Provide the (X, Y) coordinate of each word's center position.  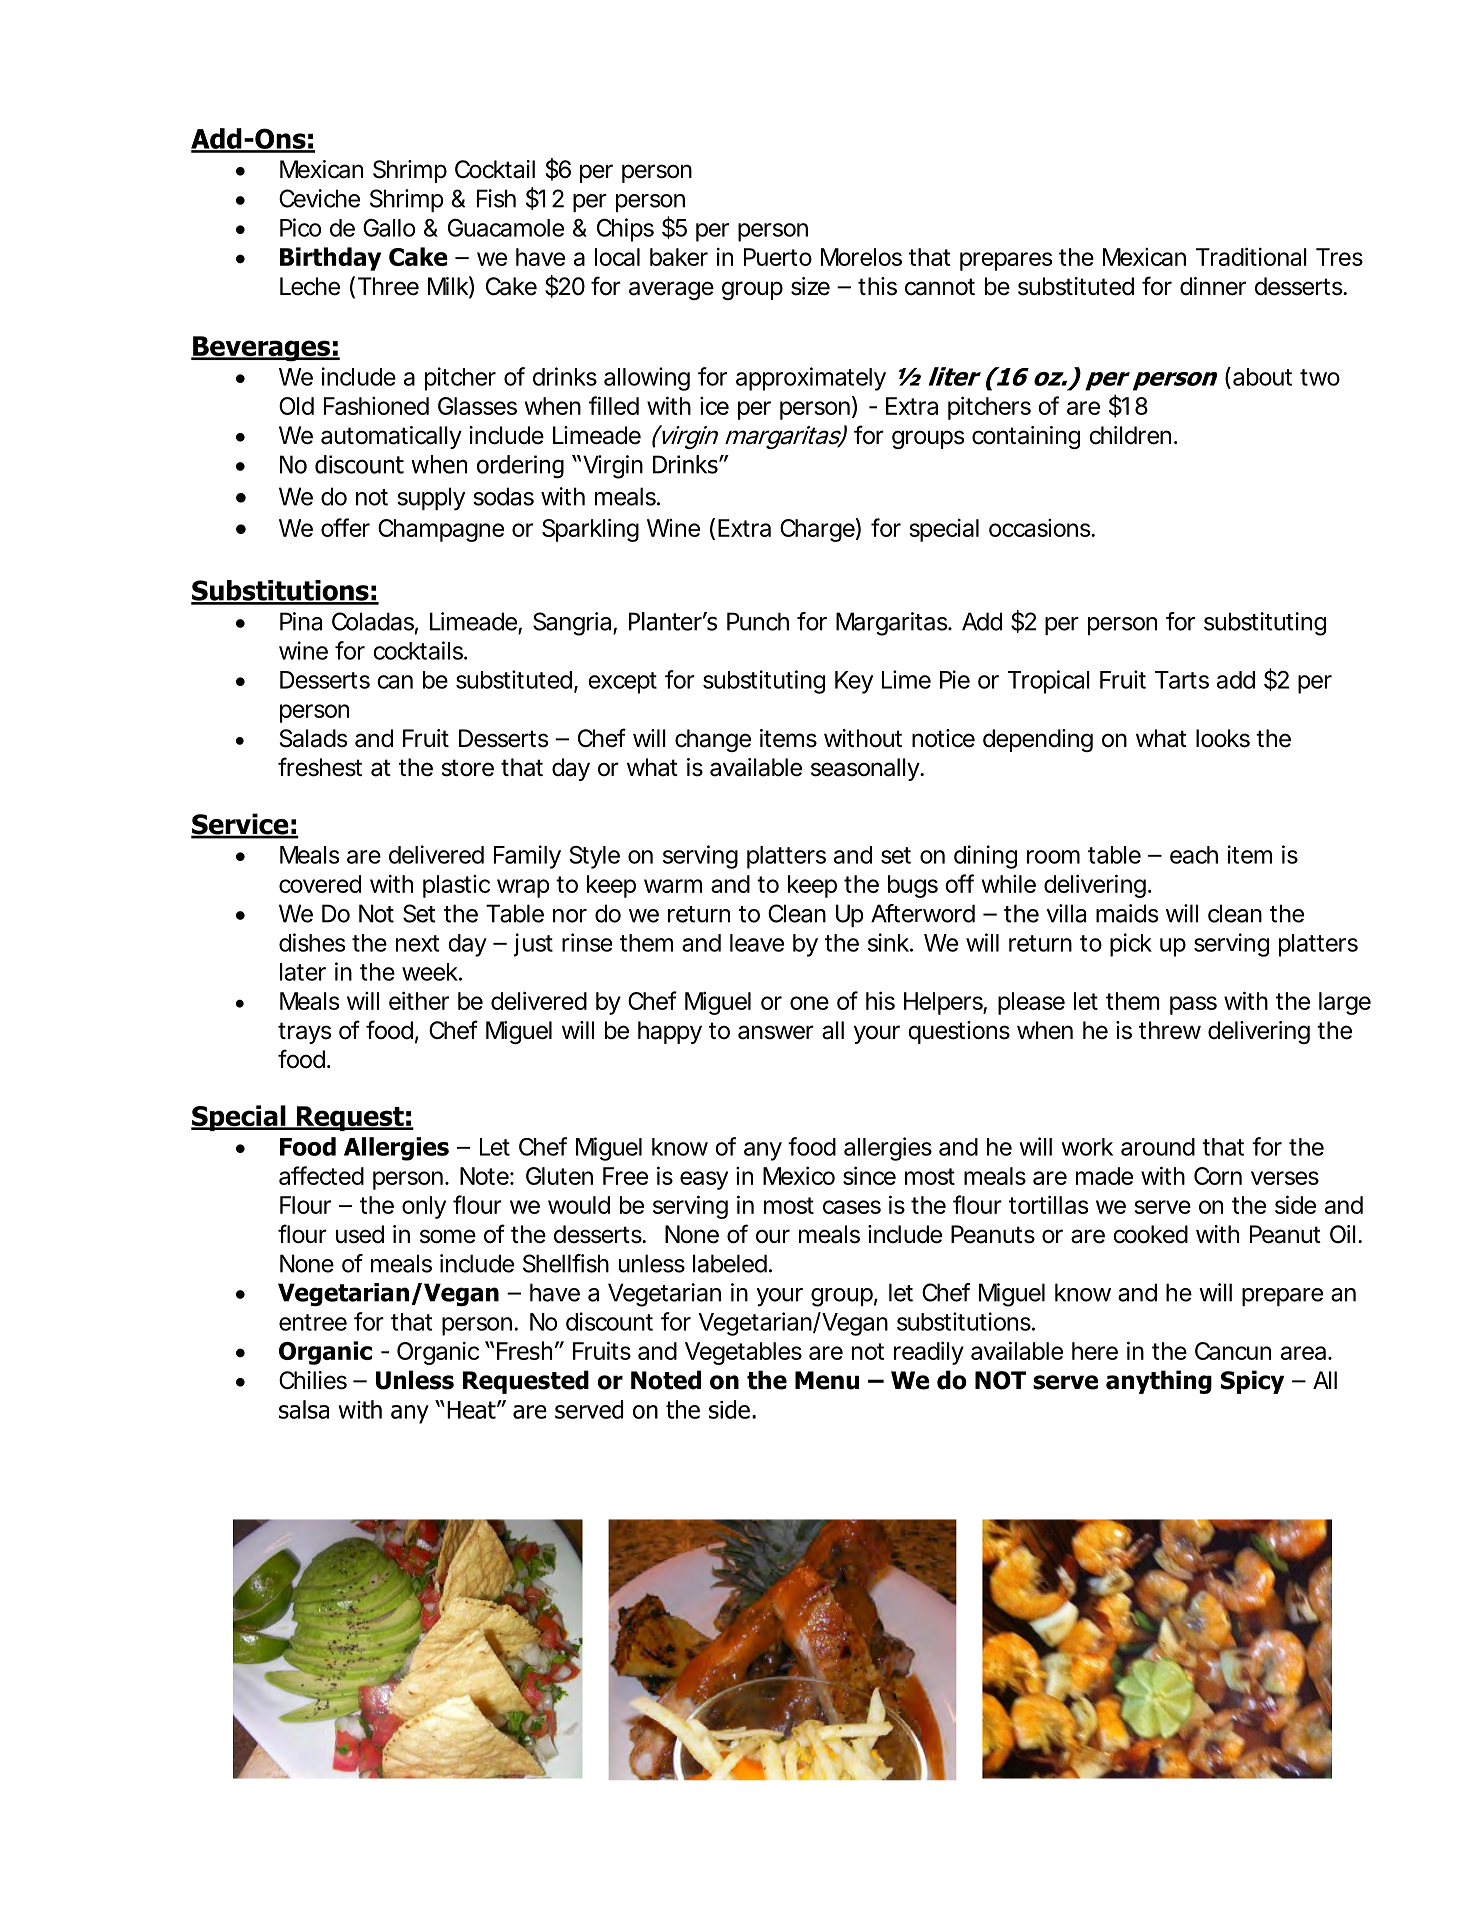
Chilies (313, 1380)
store (467, 768)
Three (388, 286)
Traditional (1251, 256)
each (1194, 855)
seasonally (866, 769)
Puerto (778, 257)
